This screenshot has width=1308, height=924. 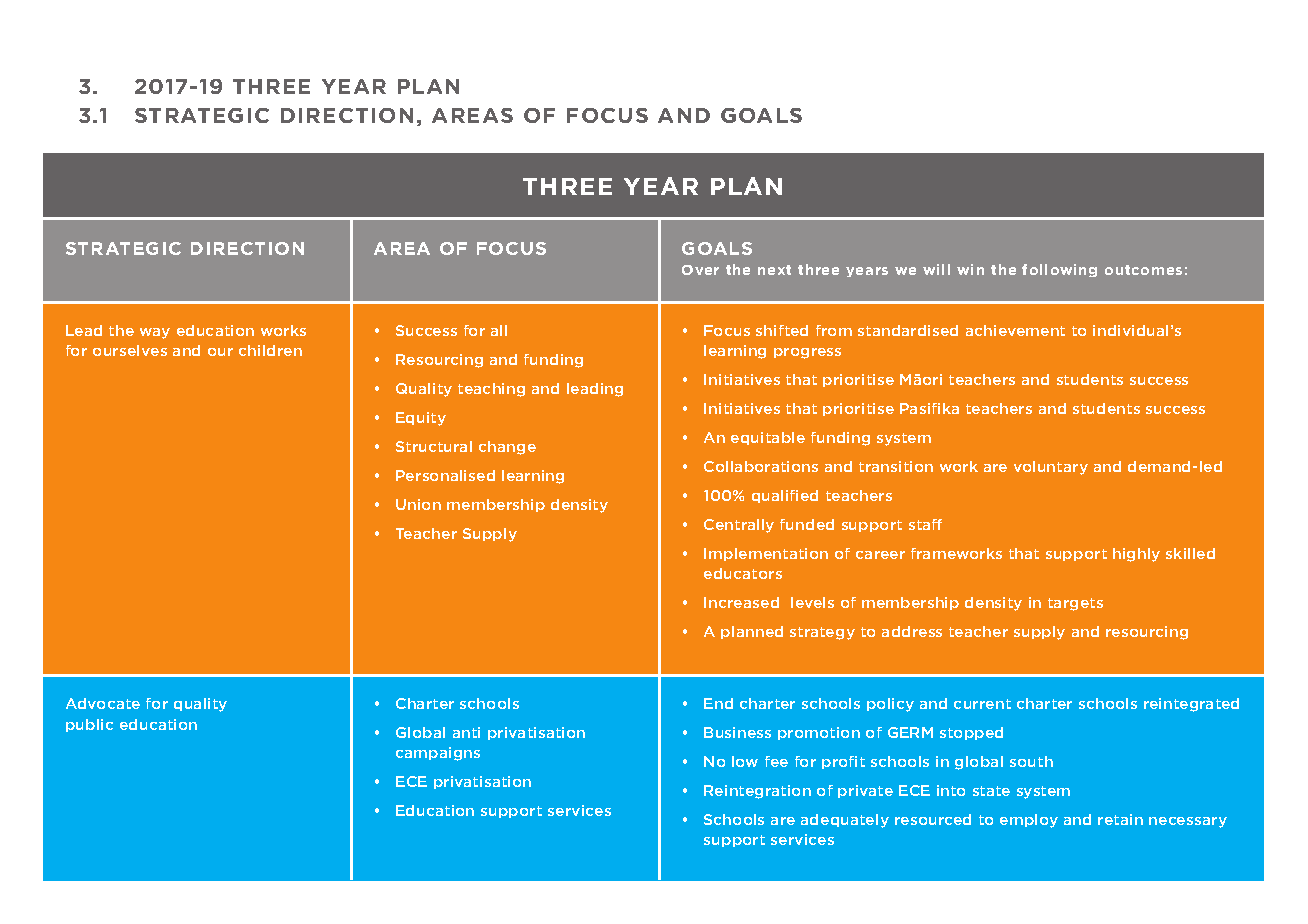 I want to click on way, so click(x=155, y=333).
